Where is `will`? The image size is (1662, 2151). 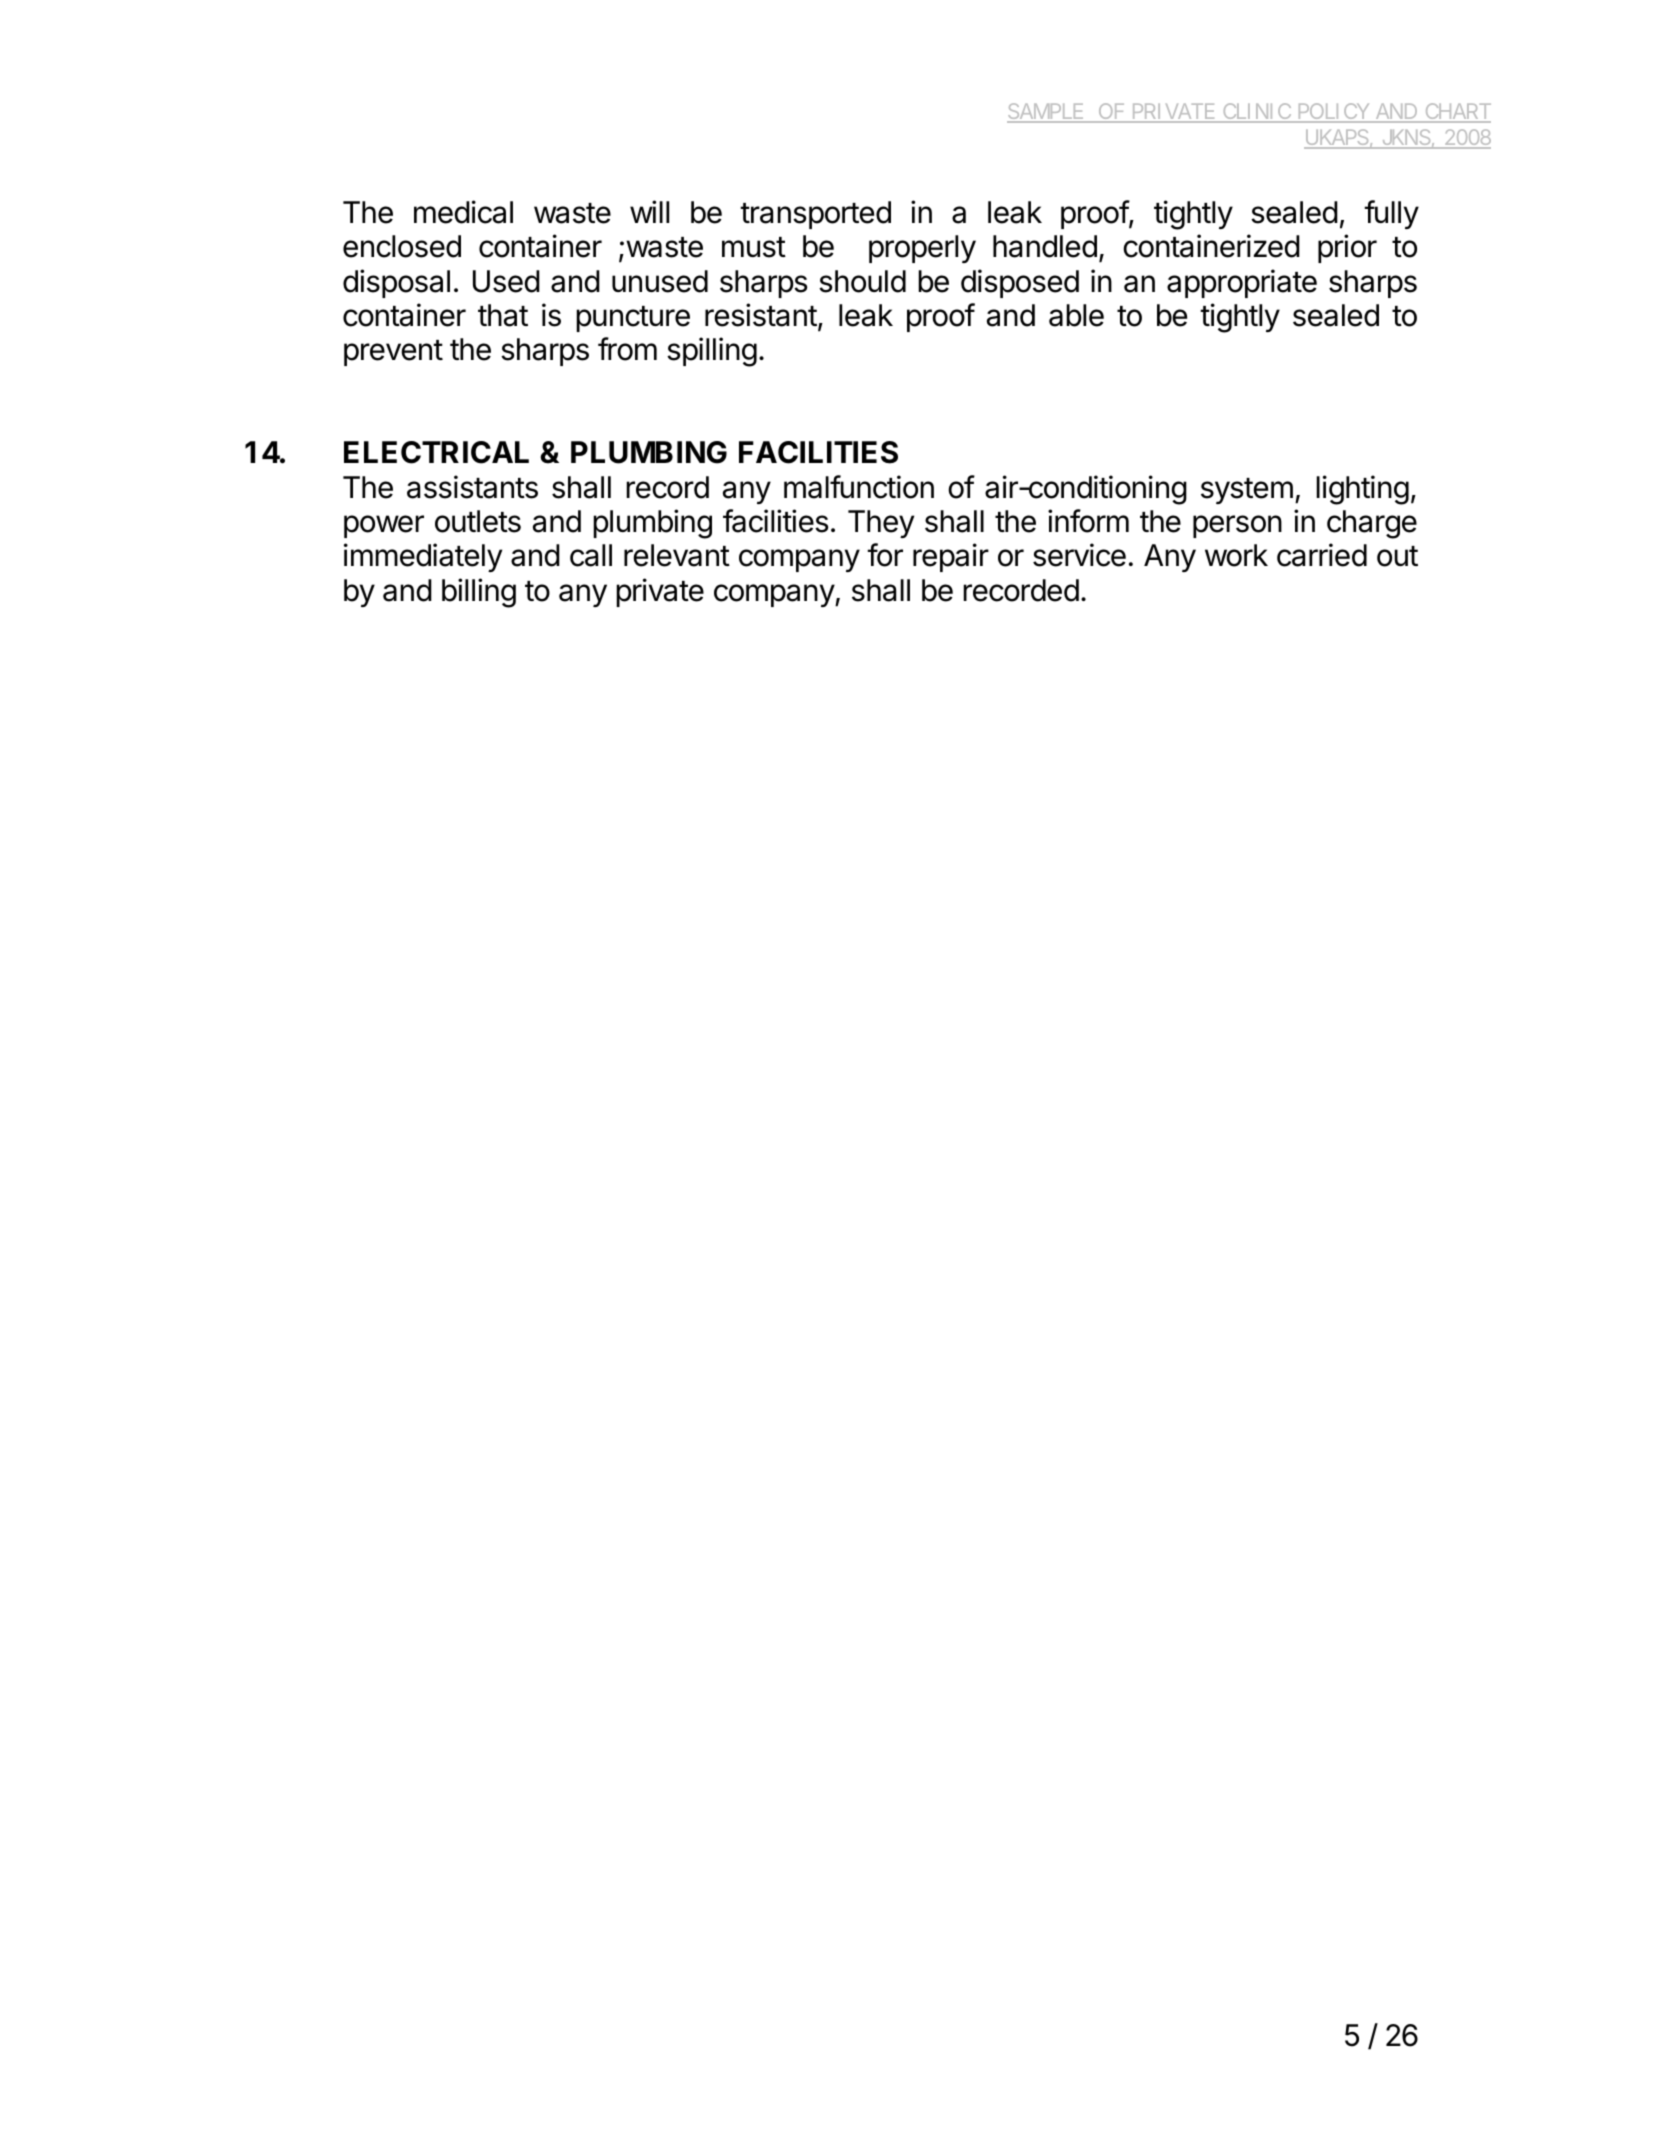
will is located at coordinates (649, 211).
